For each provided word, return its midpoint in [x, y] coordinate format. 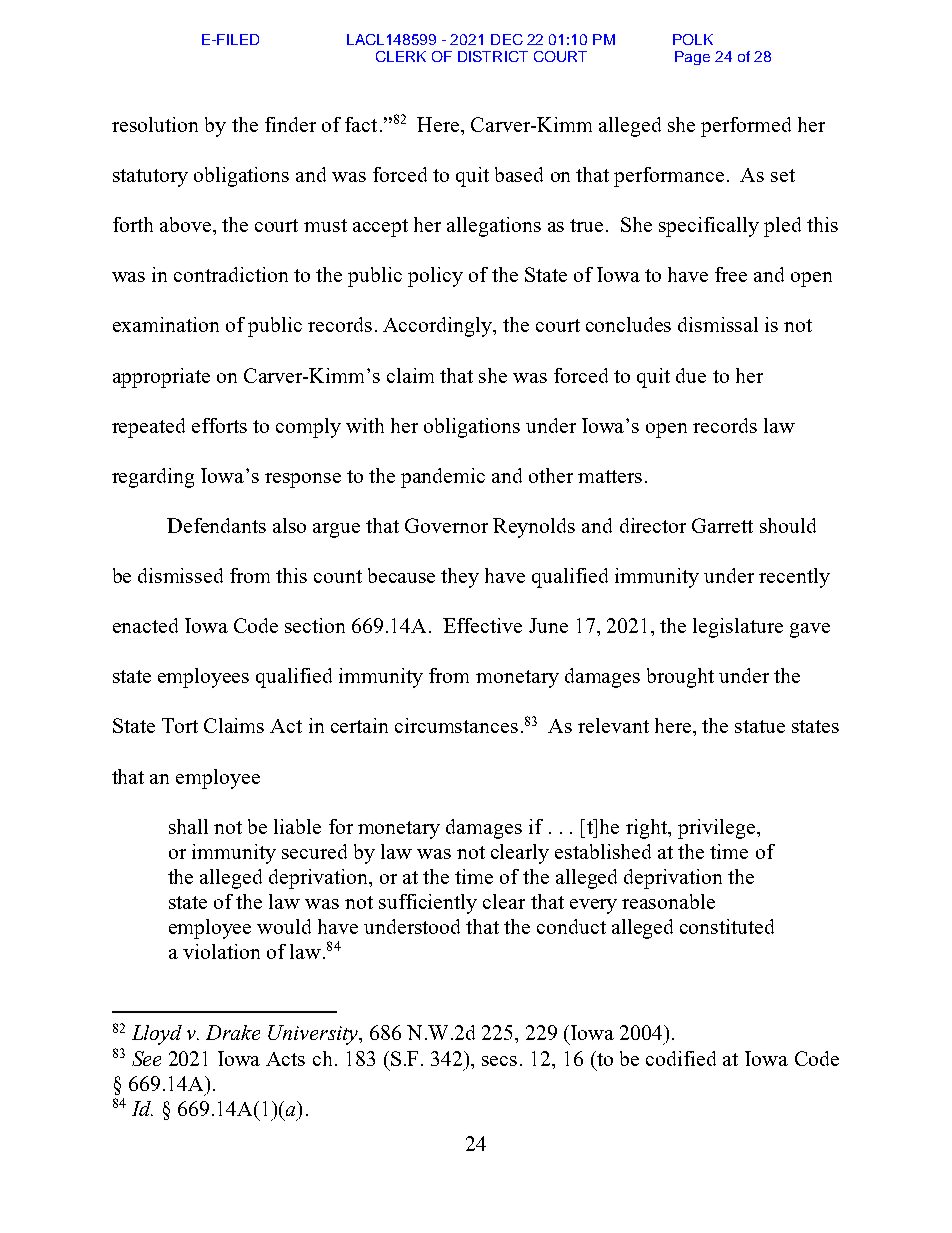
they [460, 578]
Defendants [216, 525]
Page [692, 58]
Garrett [722, 525]
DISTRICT [493, 56]
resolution [155, 124]
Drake [233, 1032]
